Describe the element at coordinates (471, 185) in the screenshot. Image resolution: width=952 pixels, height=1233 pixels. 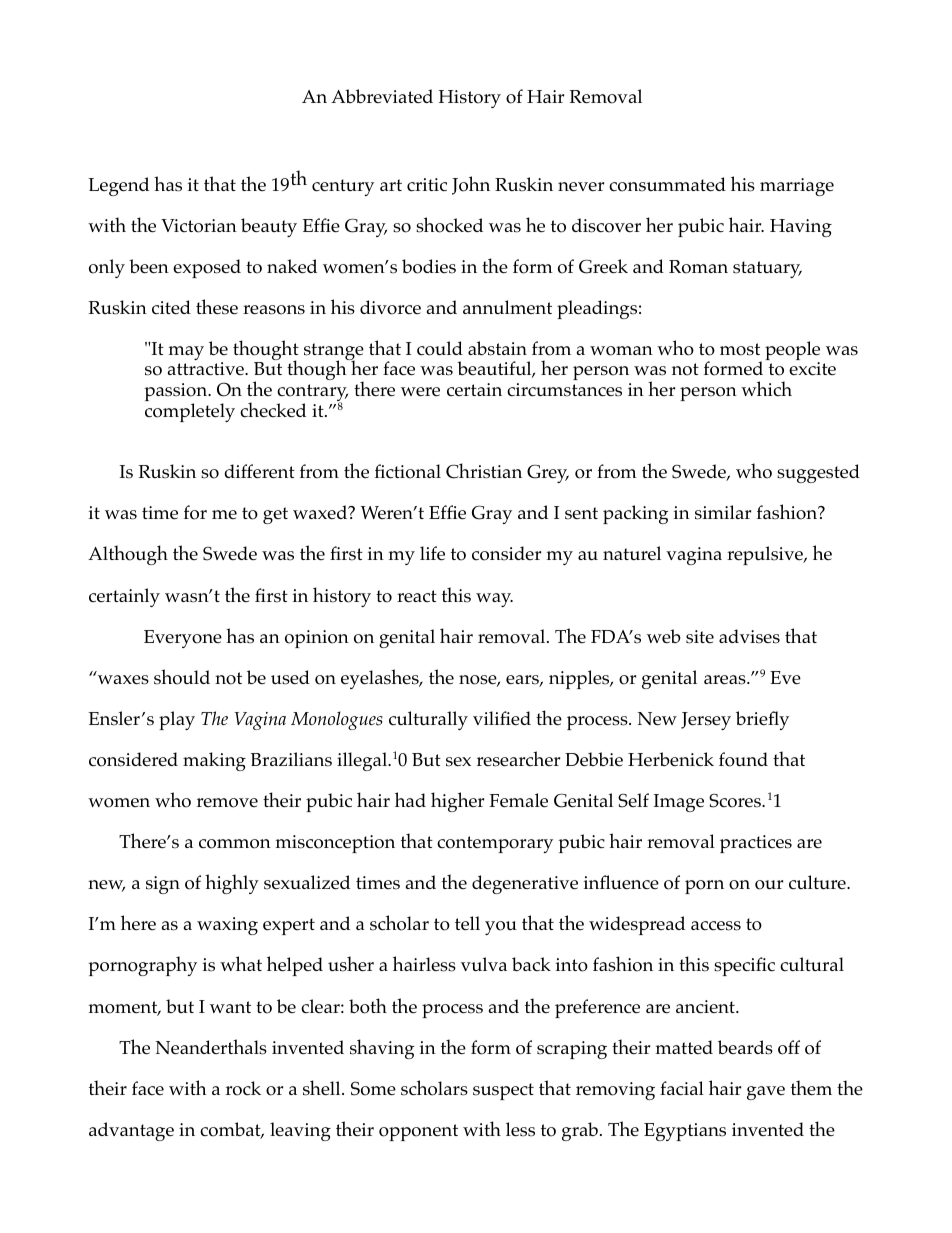
I see `John` at that location.
